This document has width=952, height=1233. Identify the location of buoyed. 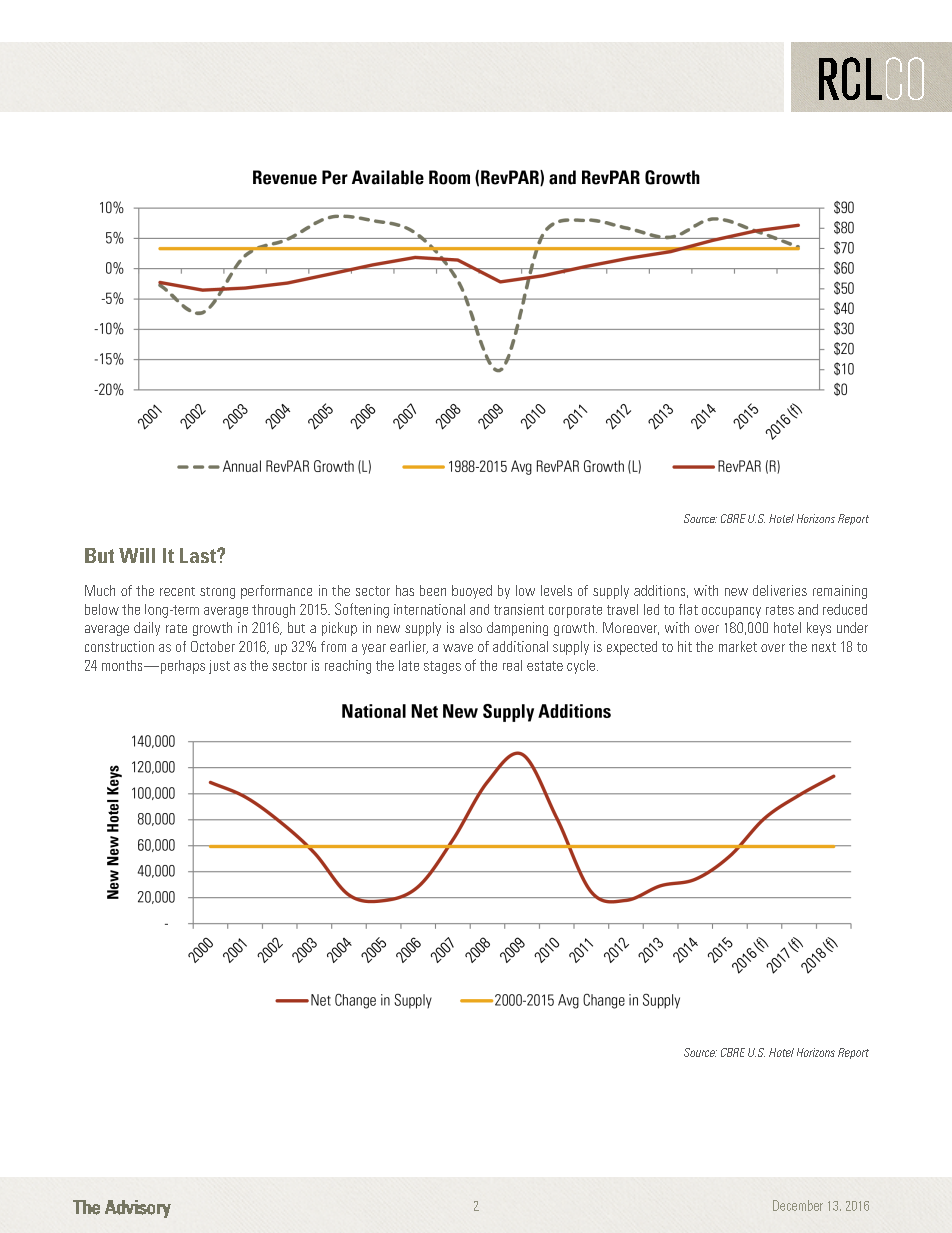
(472, 592).
